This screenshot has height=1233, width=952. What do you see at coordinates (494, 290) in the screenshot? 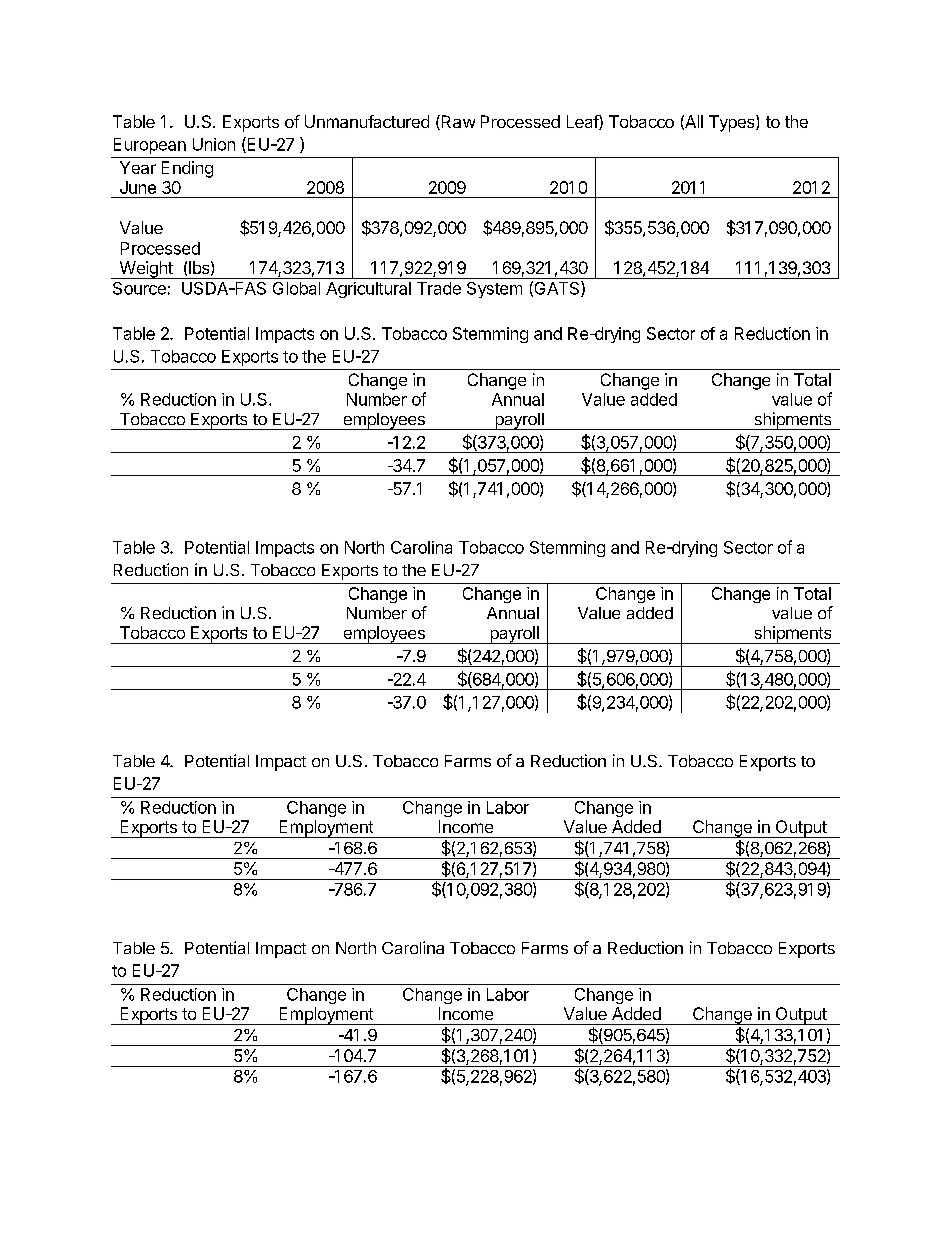
I see `System` at bounding box center [494, 290].
